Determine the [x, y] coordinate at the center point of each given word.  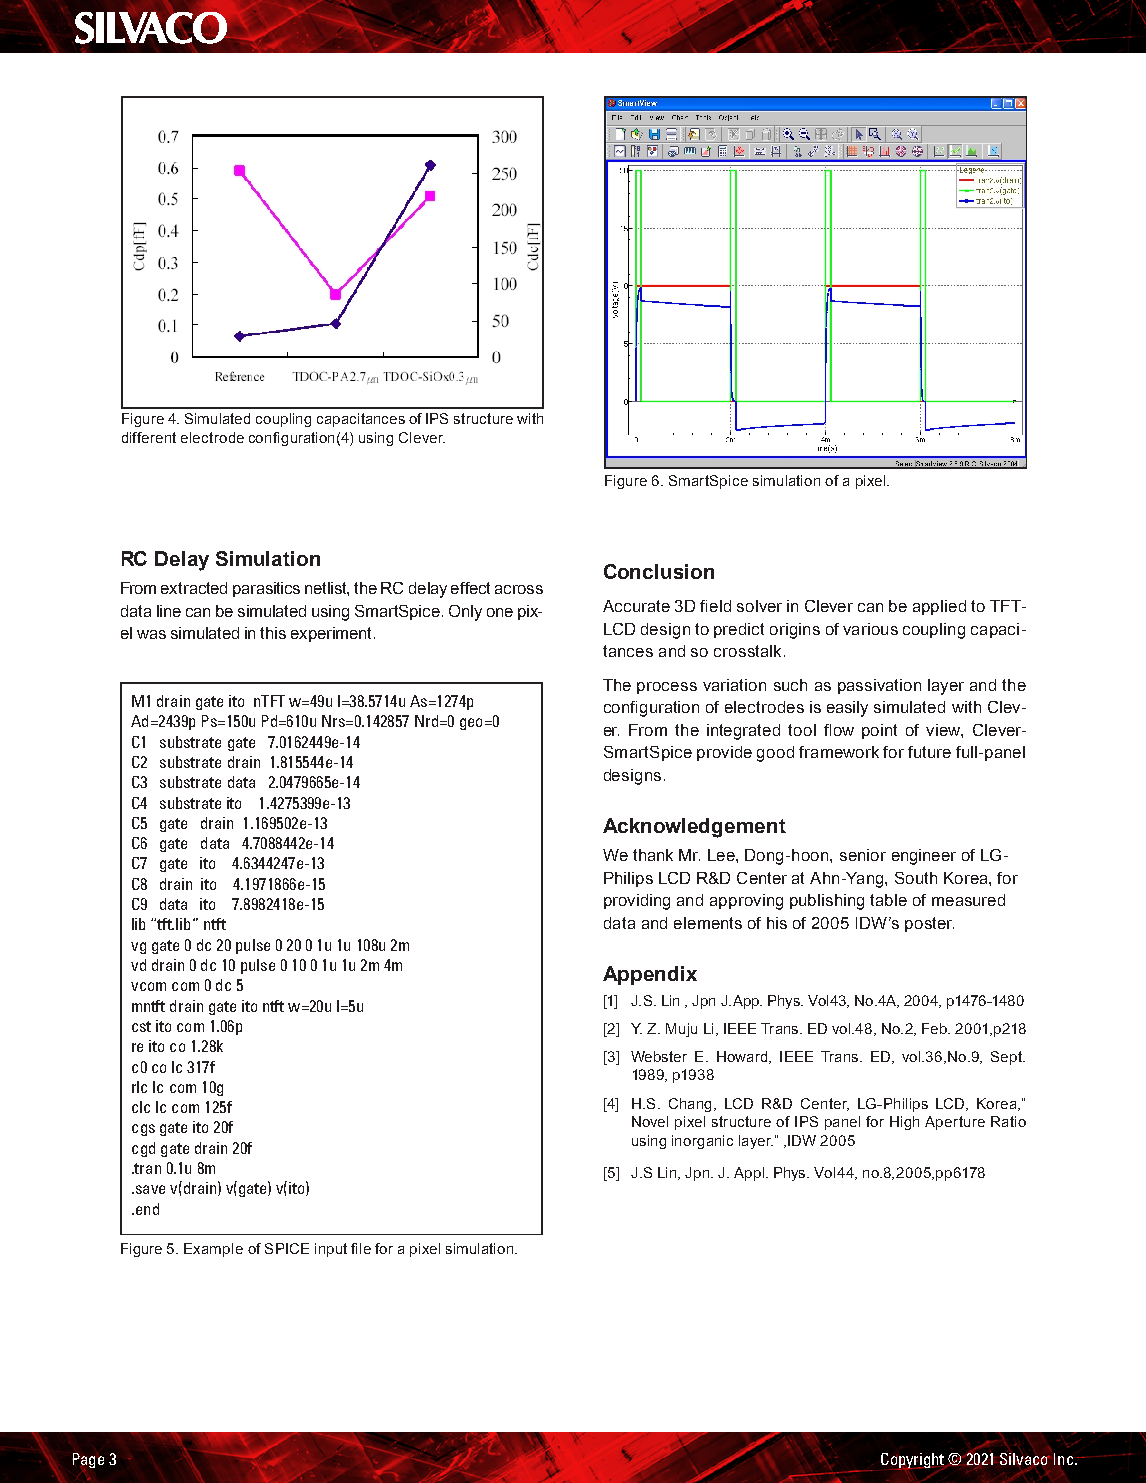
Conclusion [659, 571]
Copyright [914, 1462]
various [870, 629]
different [149, 437]
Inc [1065, 1459]
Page [88, 1461]
